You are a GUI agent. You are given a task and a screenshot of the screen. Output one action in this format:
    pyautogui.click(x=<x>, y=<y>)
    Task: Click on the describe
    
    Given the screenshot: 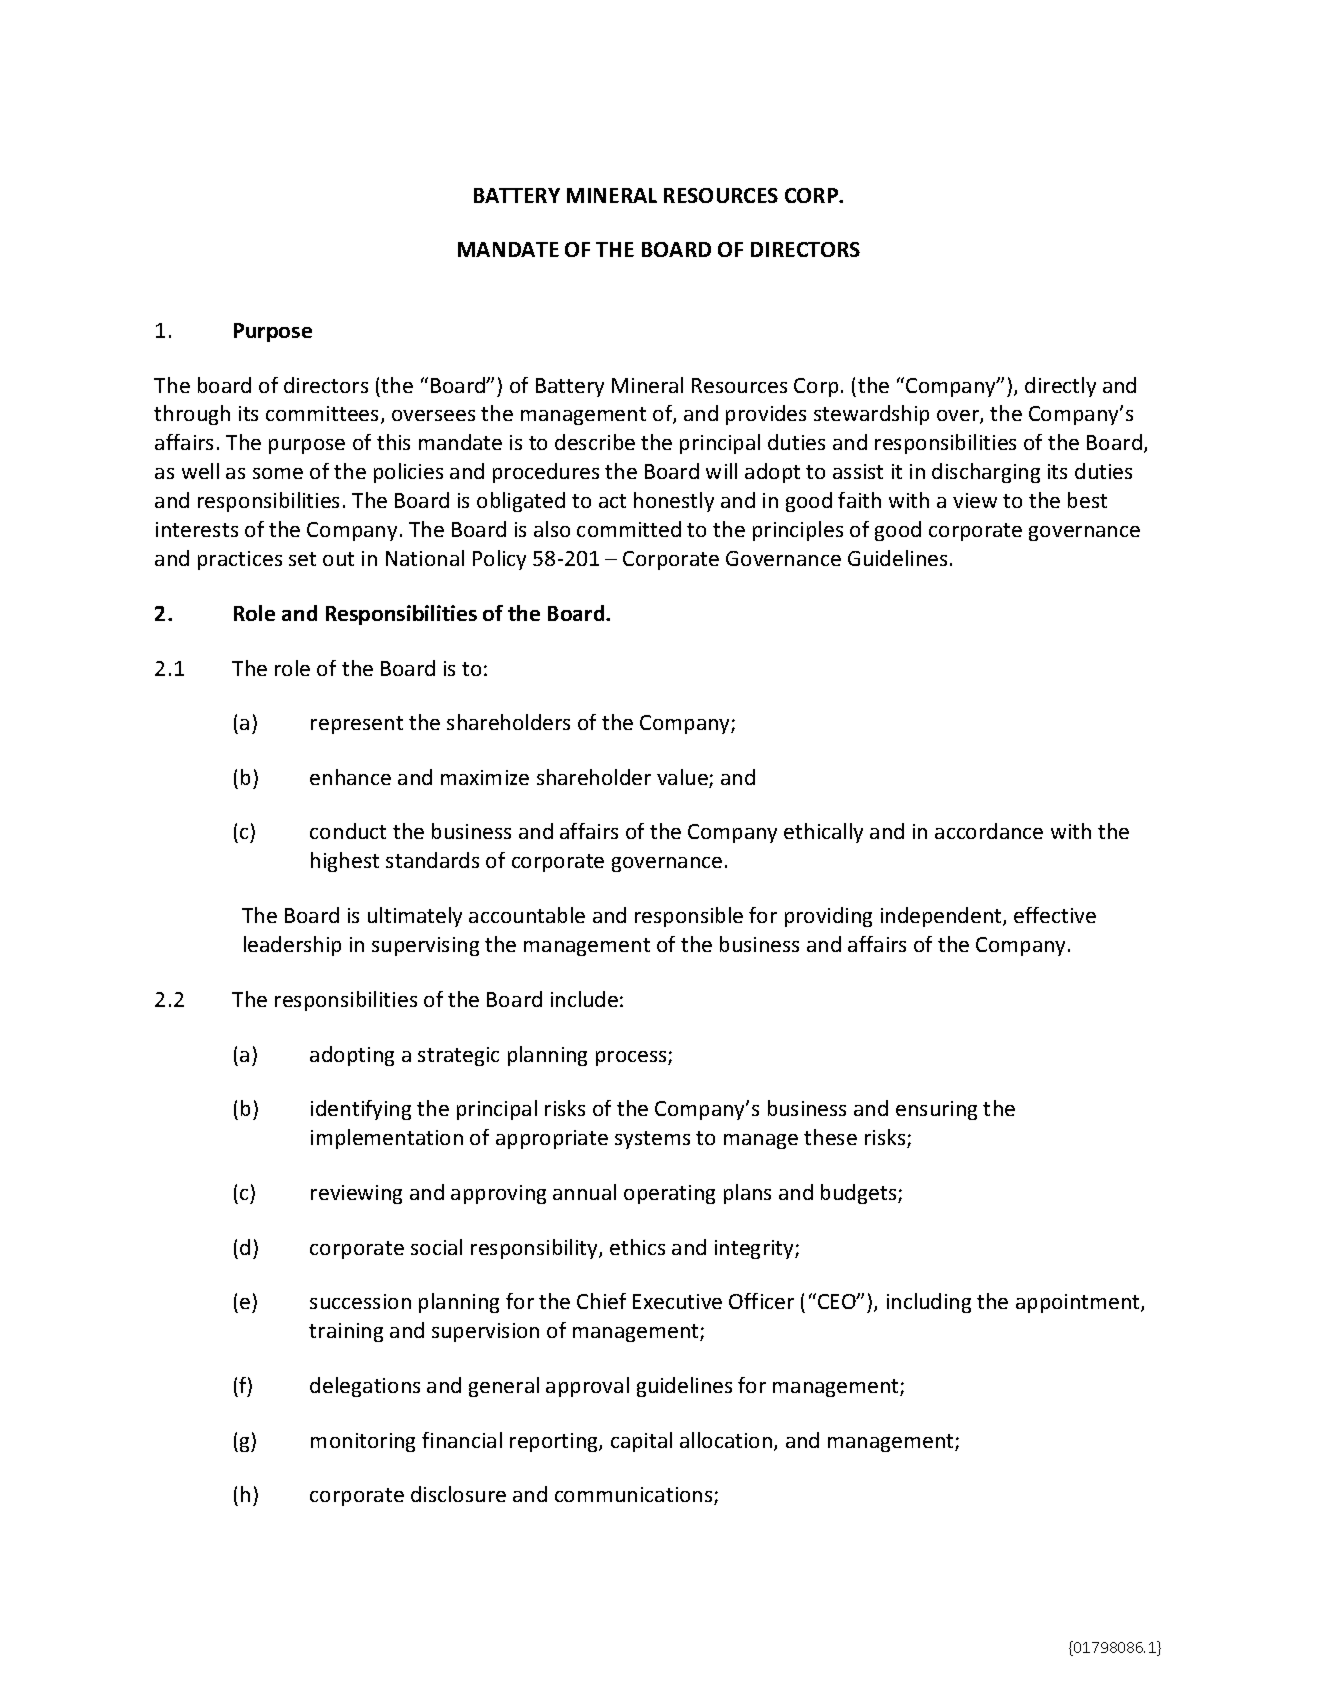 What is the action you would take?
    pyautogui.click(x=595, y=442)
